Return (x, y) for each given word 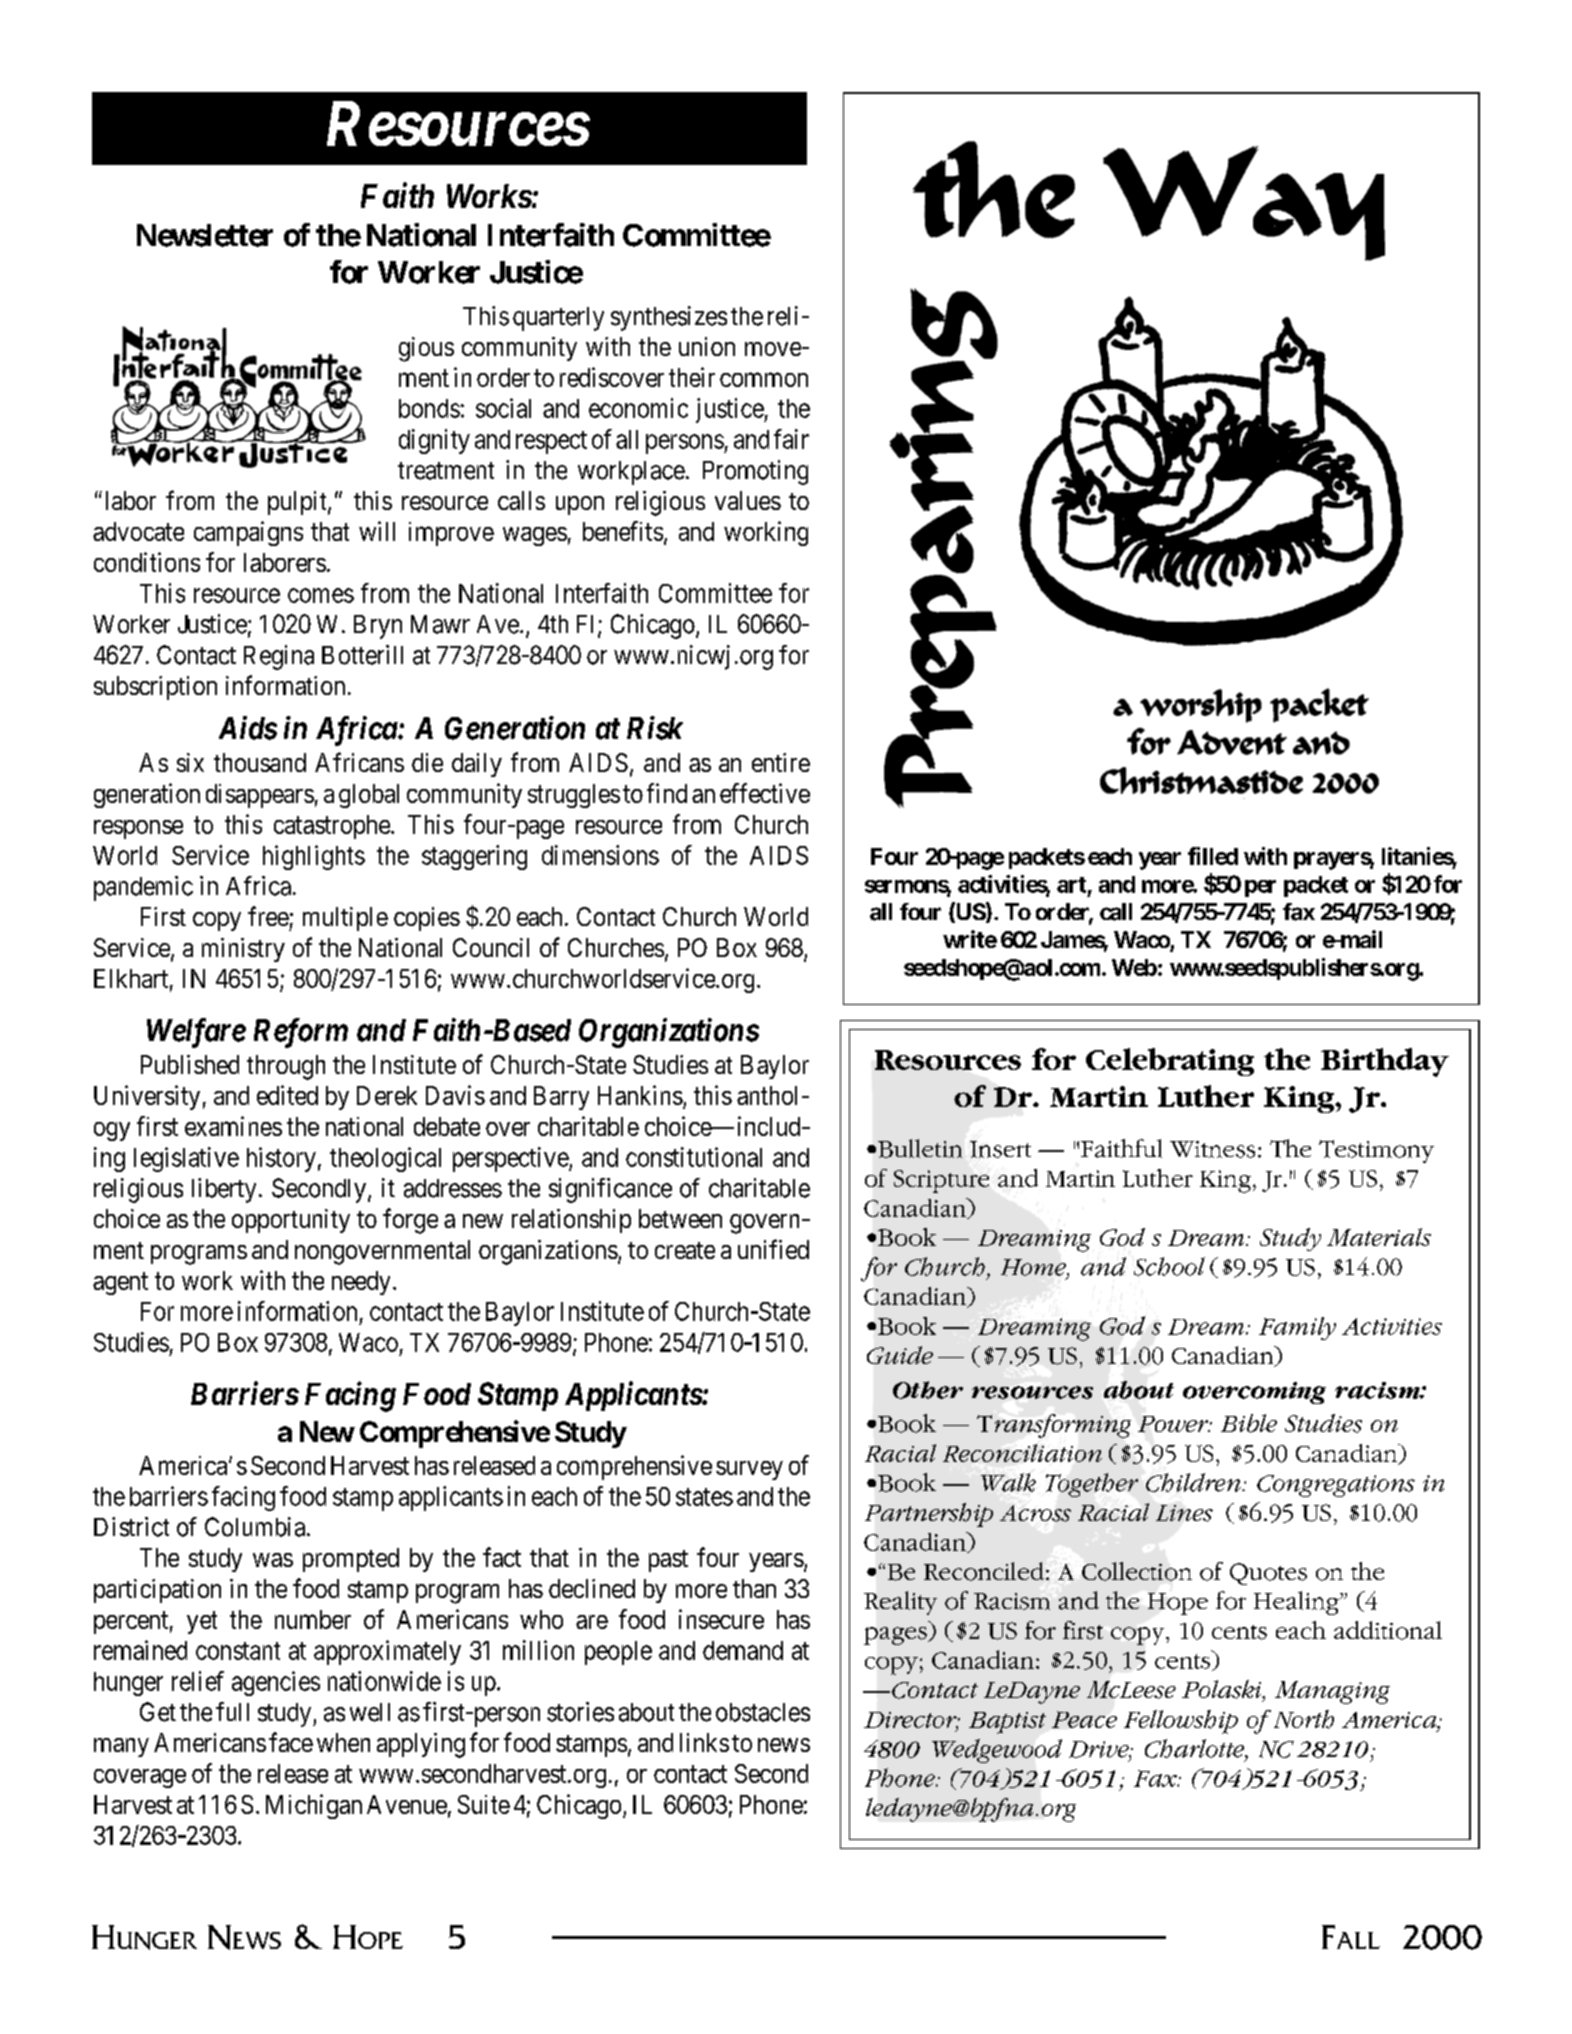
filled (1213, 856)
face (291, 1742)
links (704, 1742)
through (286, 1067)
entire (781, 762)
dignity (434, 441)
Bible (1249, 1423)
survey (749, 1470)
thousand (260, 762)
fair (791, 439)
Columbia (255, 1527)
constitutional (694, 1157)
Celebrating (1170, 1062)
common (764, 379)
